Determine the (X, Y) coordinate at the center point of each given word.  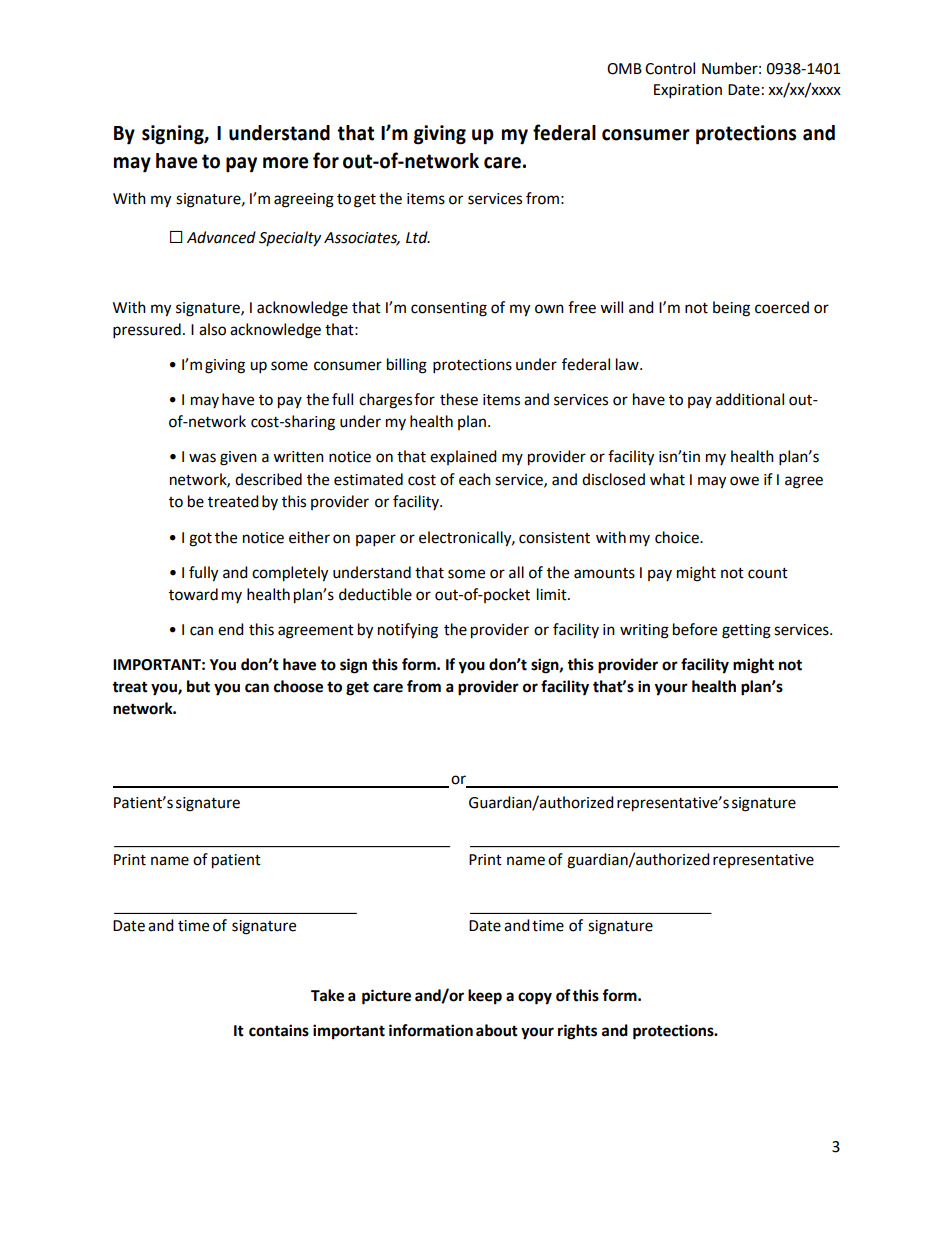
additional (750, 399)
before (695, 629)
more (285, 163)
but (198, 686)
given (238, 458)
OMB (624, 69)
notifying (408, 631)
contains (279, 1030)
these (459, 399)
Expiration (688, 91)
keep (485, 997)
